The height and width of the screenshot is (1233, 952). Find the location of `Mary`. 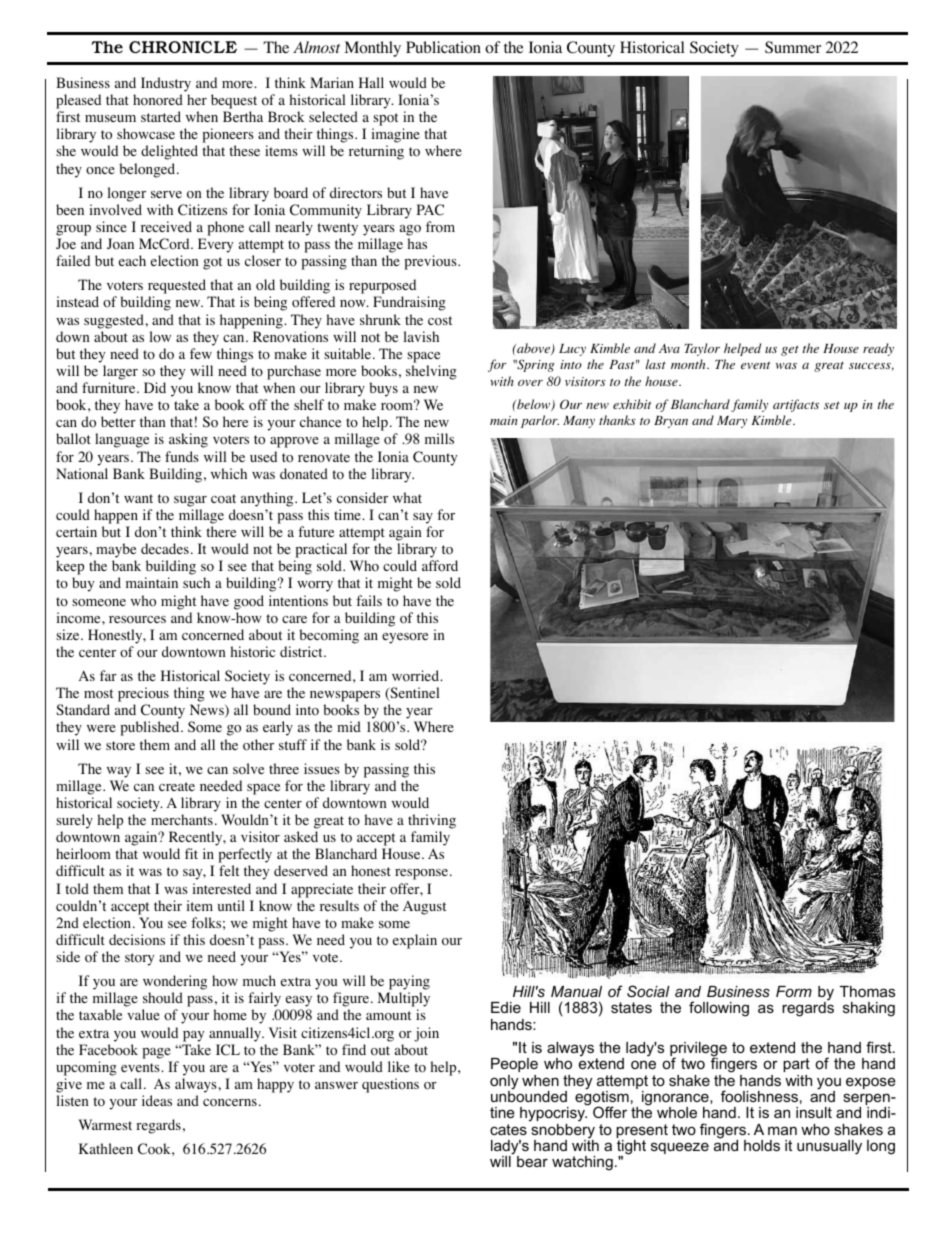

Mary is located at coordinates (732, 422).
